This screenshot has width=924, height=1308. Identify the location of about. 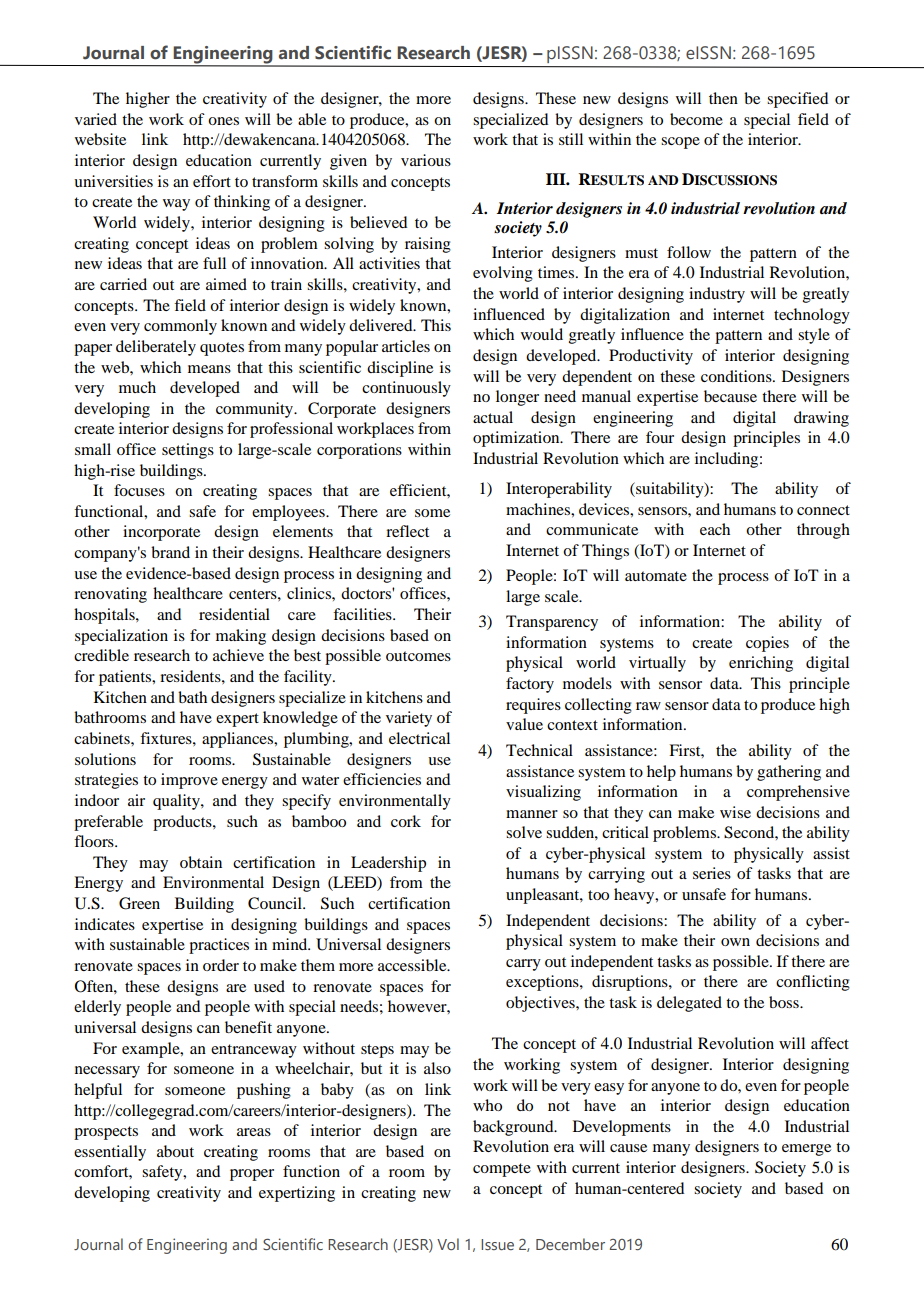
(175, 1151).
